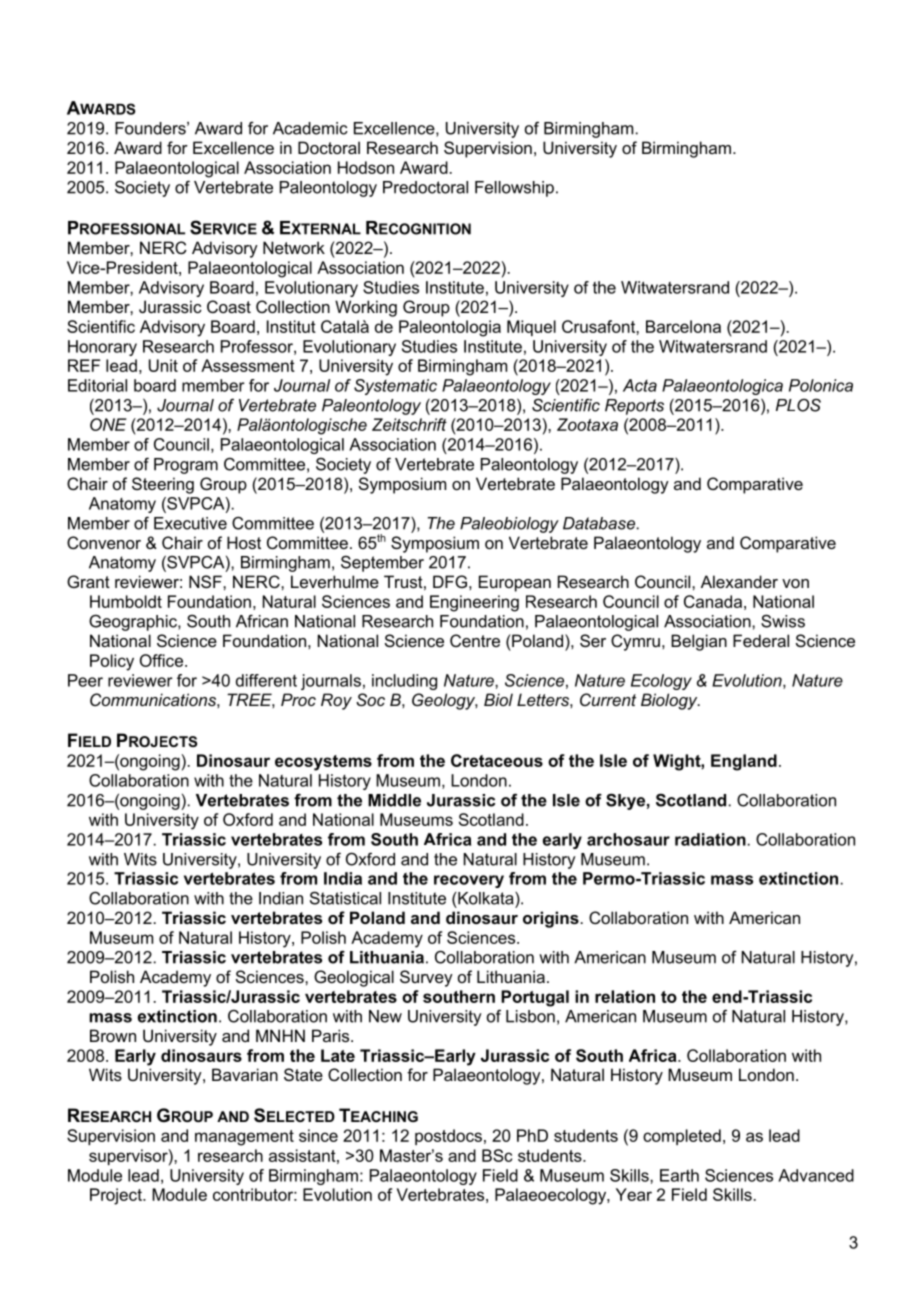  I want to click on Fellowship, so click(514, 189).
